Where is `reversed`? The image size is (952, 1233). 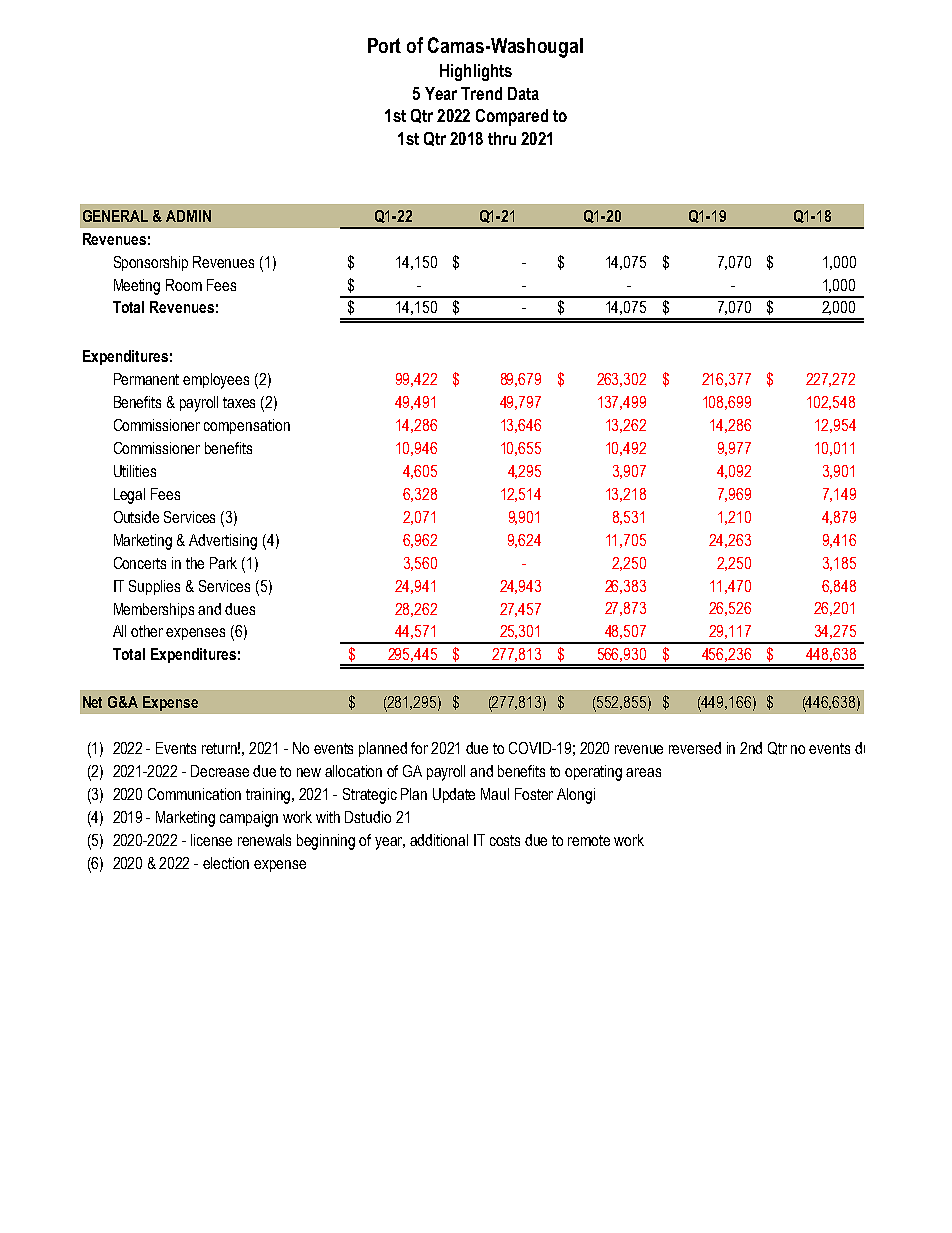 reversed is located at coordinates (695, 748).
